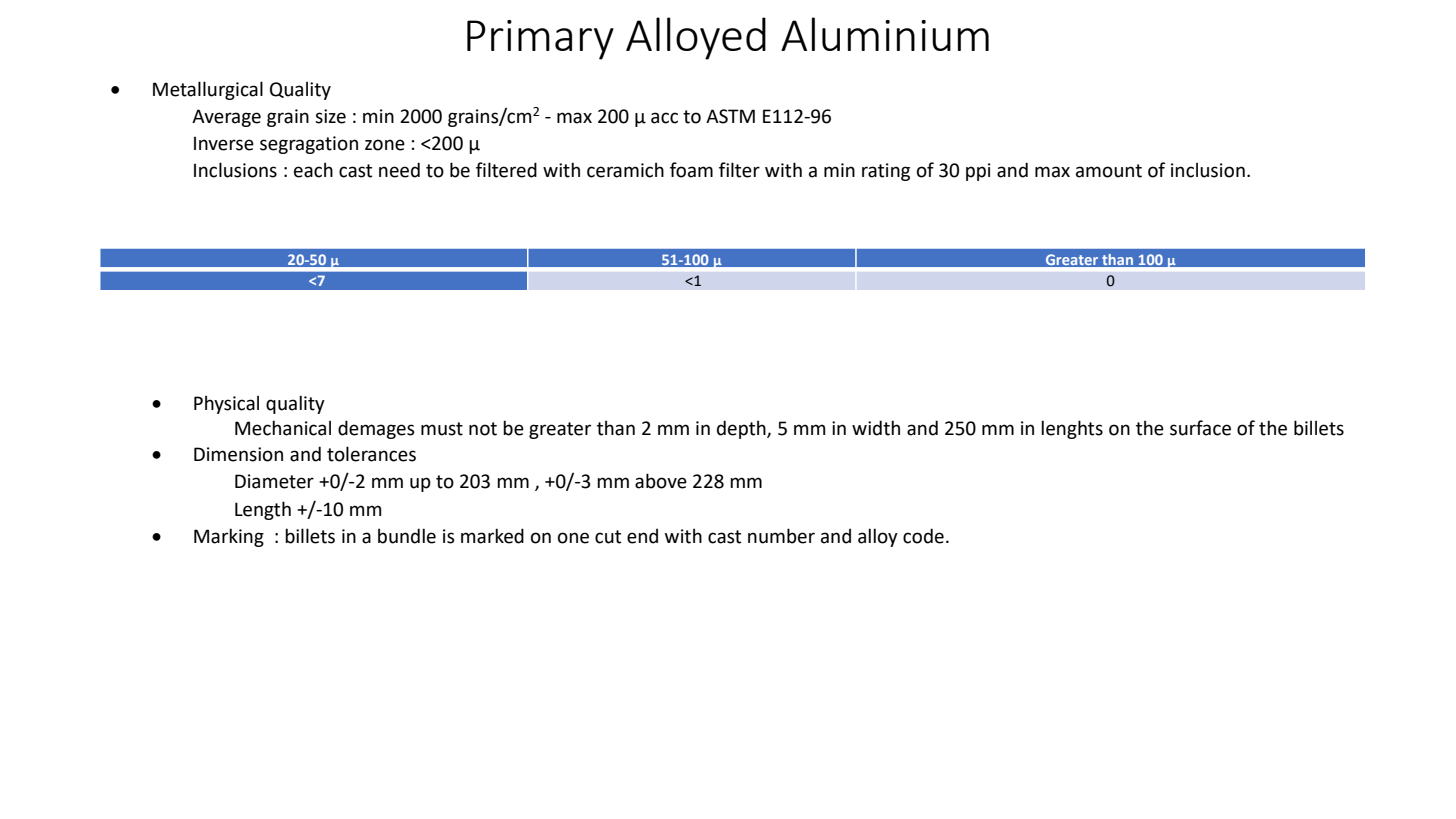 Image resolution: width=1456 pixels, height=819 pixels. Describe the element at coordinates (742, 429) in the page. I see `depth` at that location.
